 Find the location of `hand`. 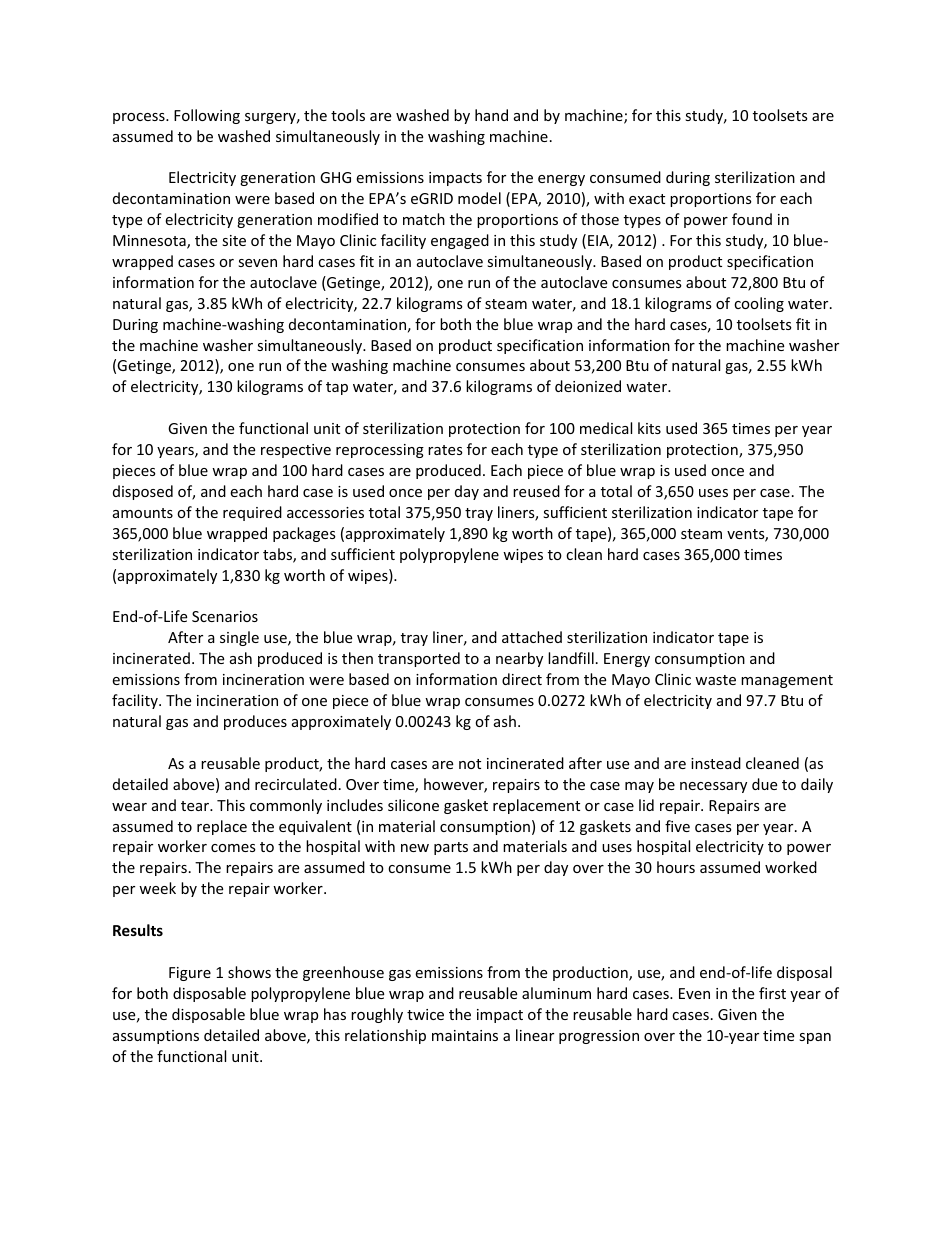

hand is located at coordinates (491, 115).
